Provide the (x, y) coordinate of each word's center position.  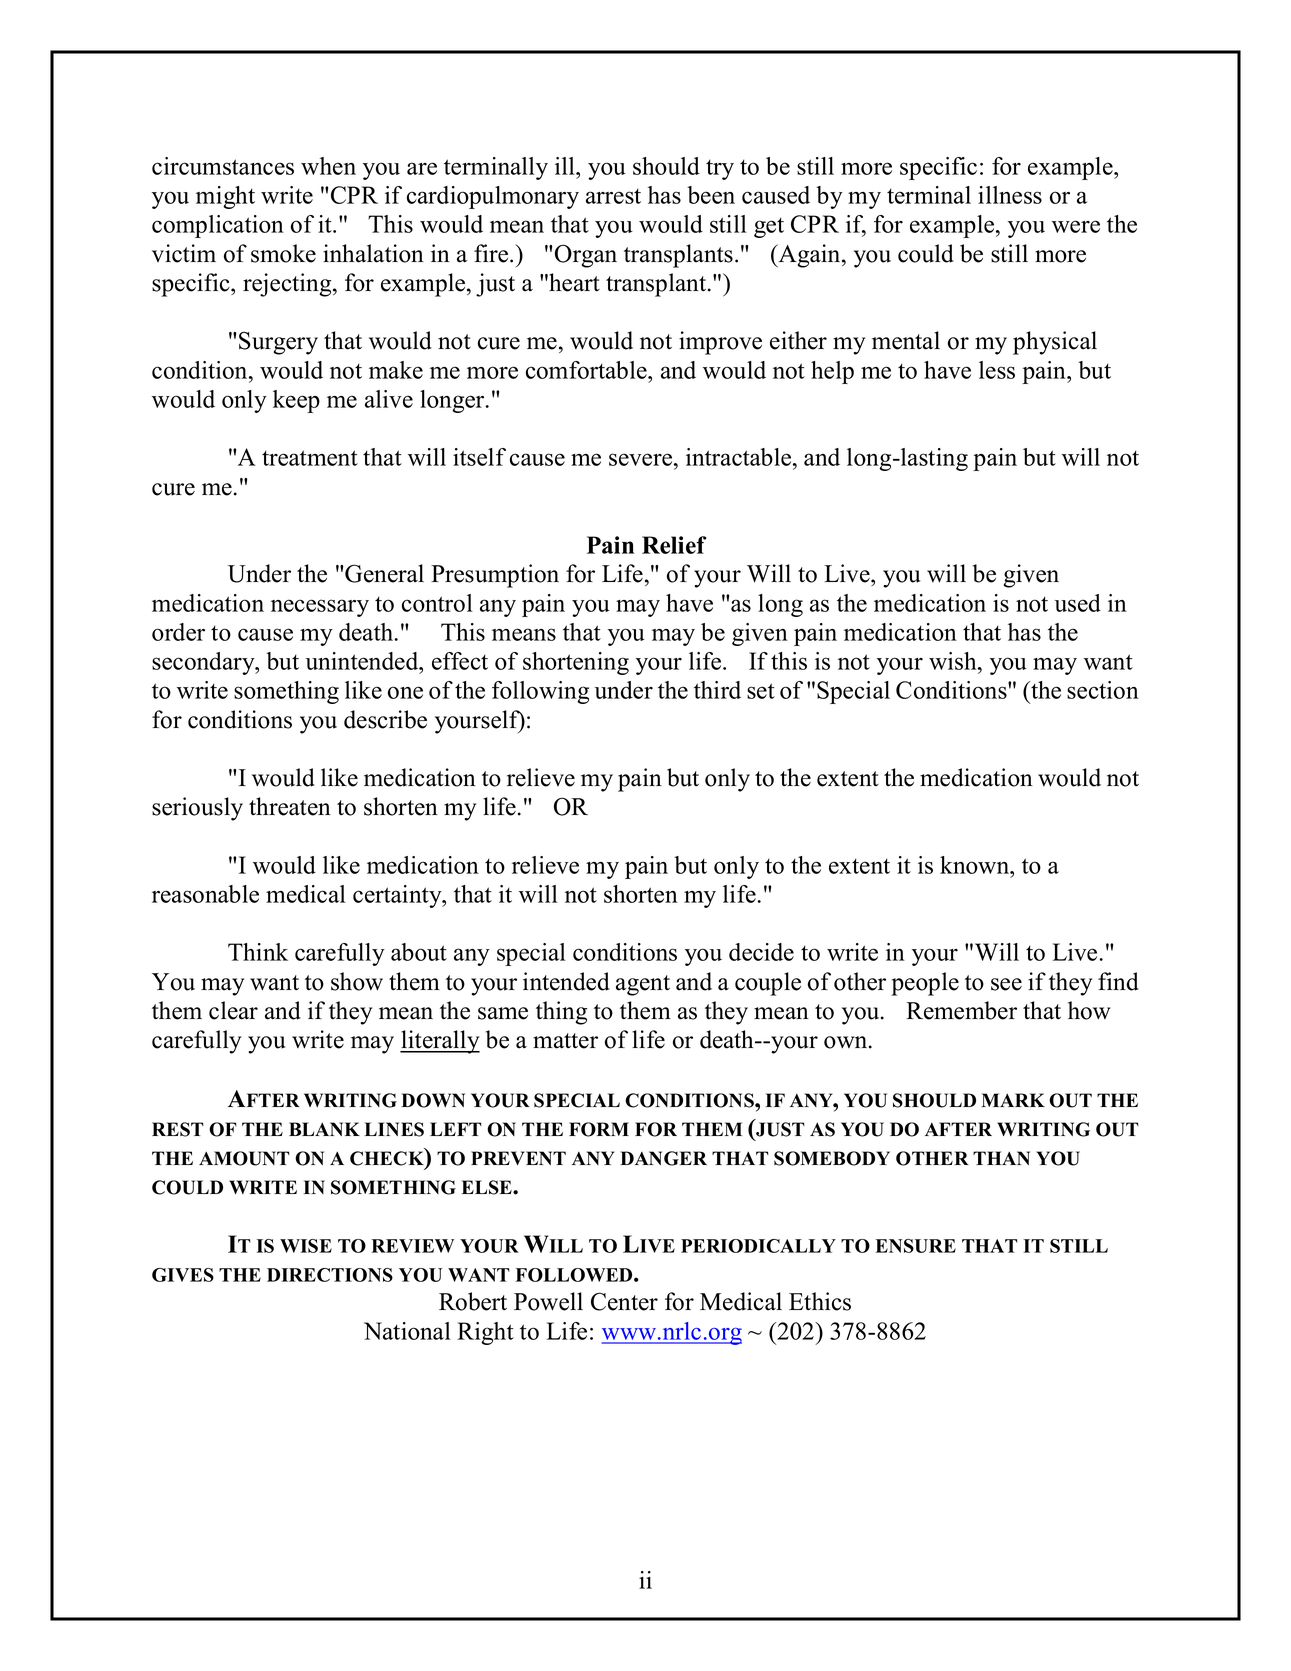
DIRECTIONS (330, 1275)
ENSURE (916, 1246)
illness (1010, 195)
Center (624, 1301)
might (225, 197)
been (711, 195)
